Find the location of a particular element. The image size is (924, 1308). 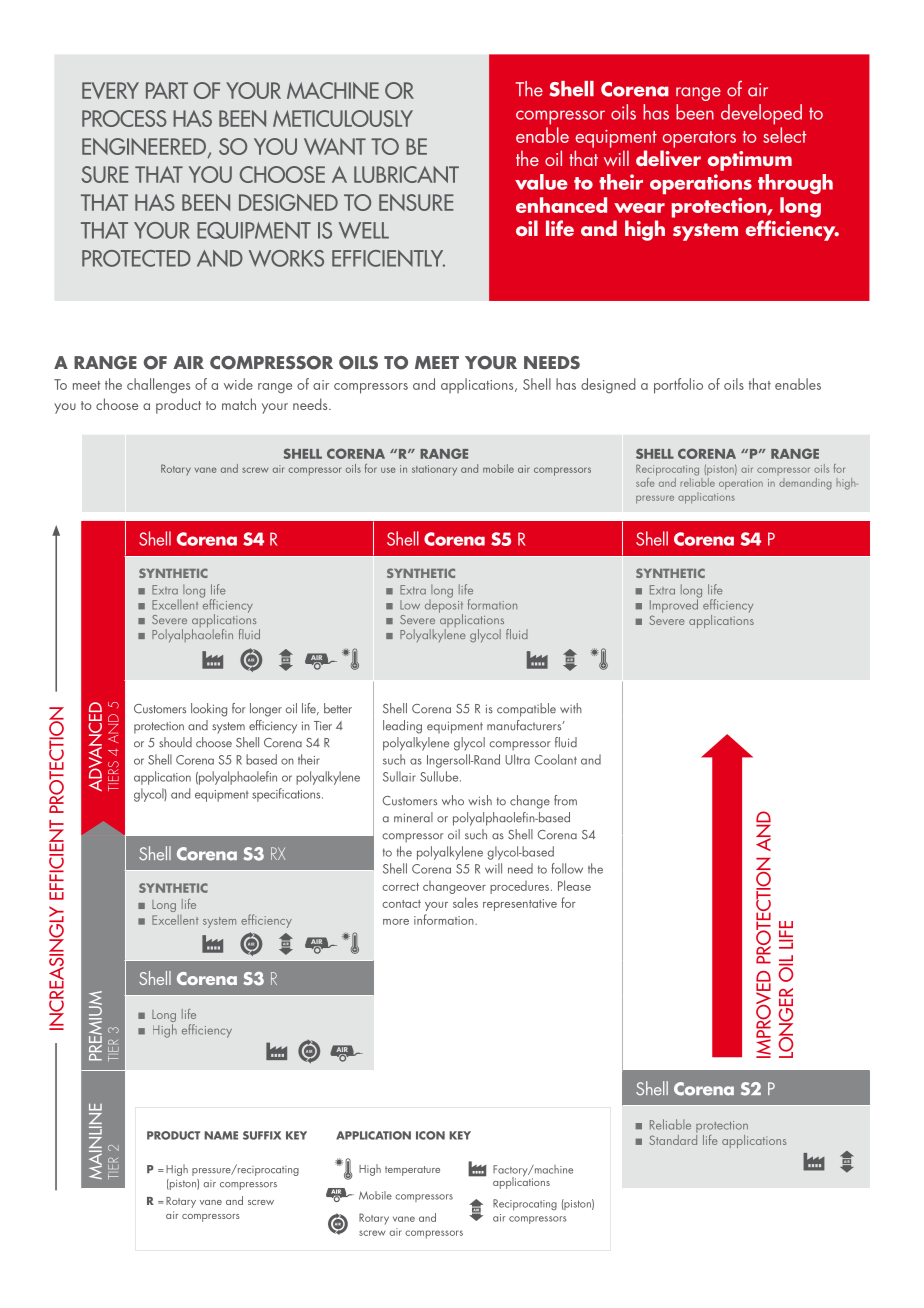

NAME is located at coordinates (221, 1135).
